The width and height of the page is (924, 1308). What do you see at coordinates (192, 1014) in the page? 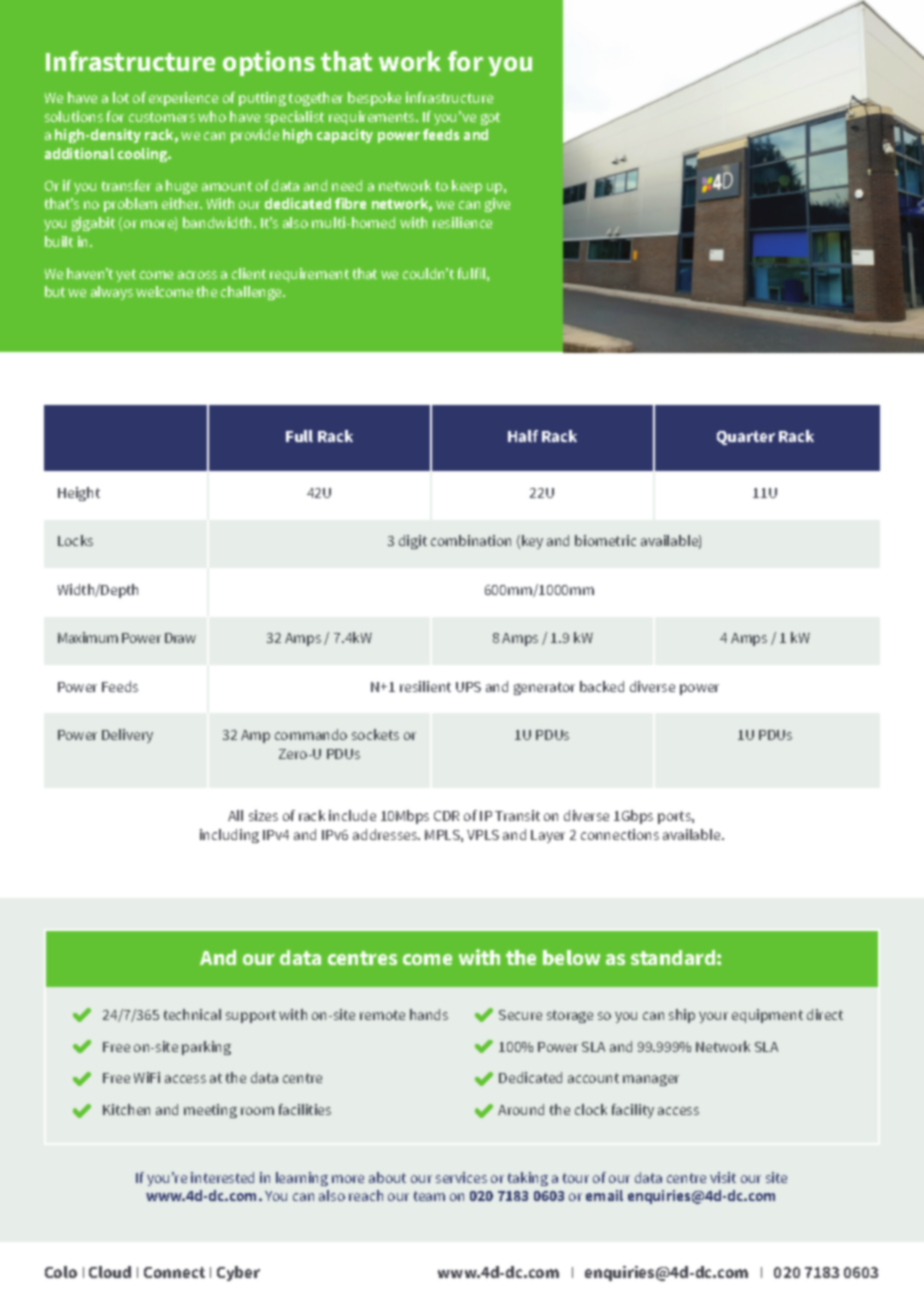
I see `technical` at bounding box center [192, 1014].
